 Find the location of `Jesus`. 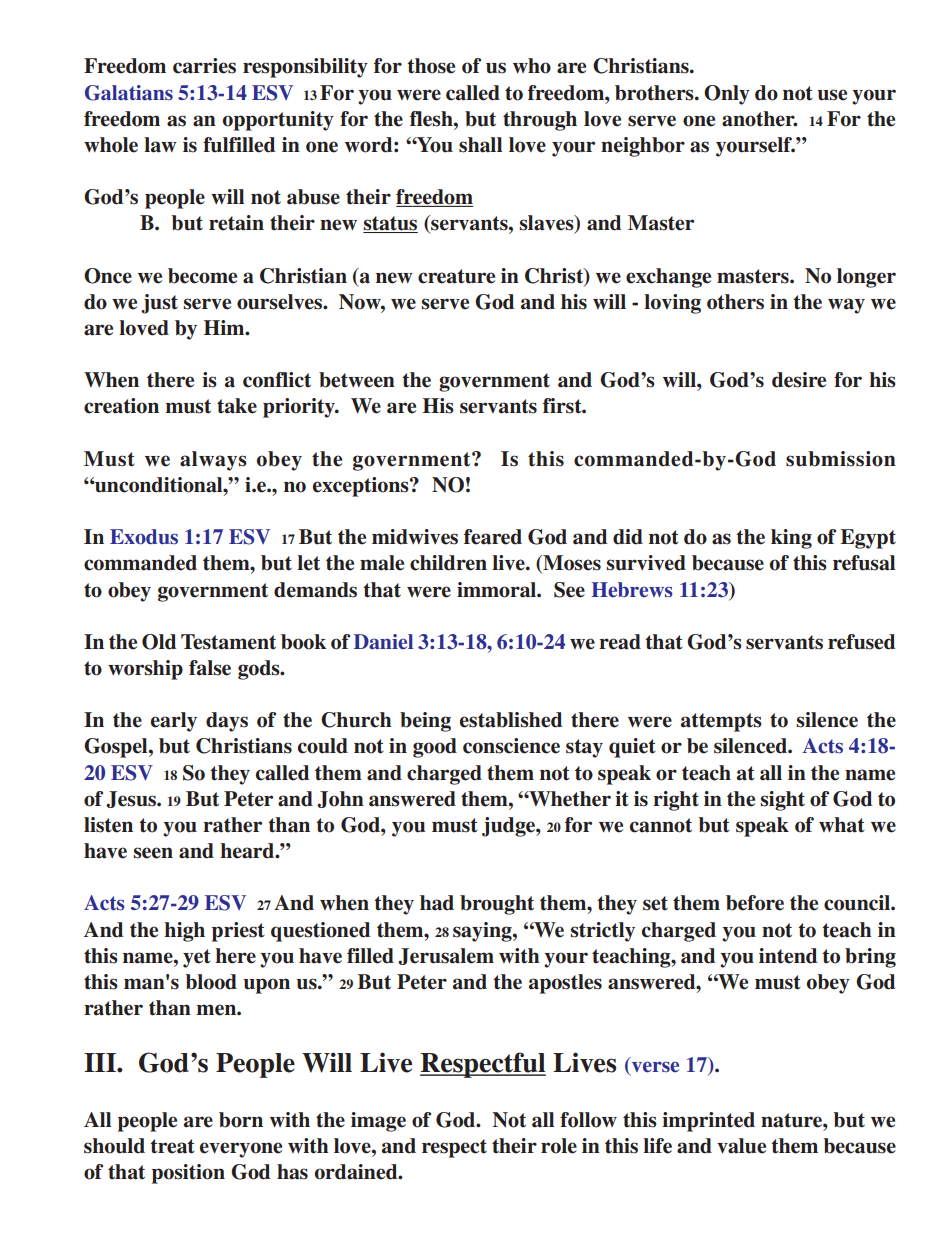

Jesus is located at coordinates (132, 799).
